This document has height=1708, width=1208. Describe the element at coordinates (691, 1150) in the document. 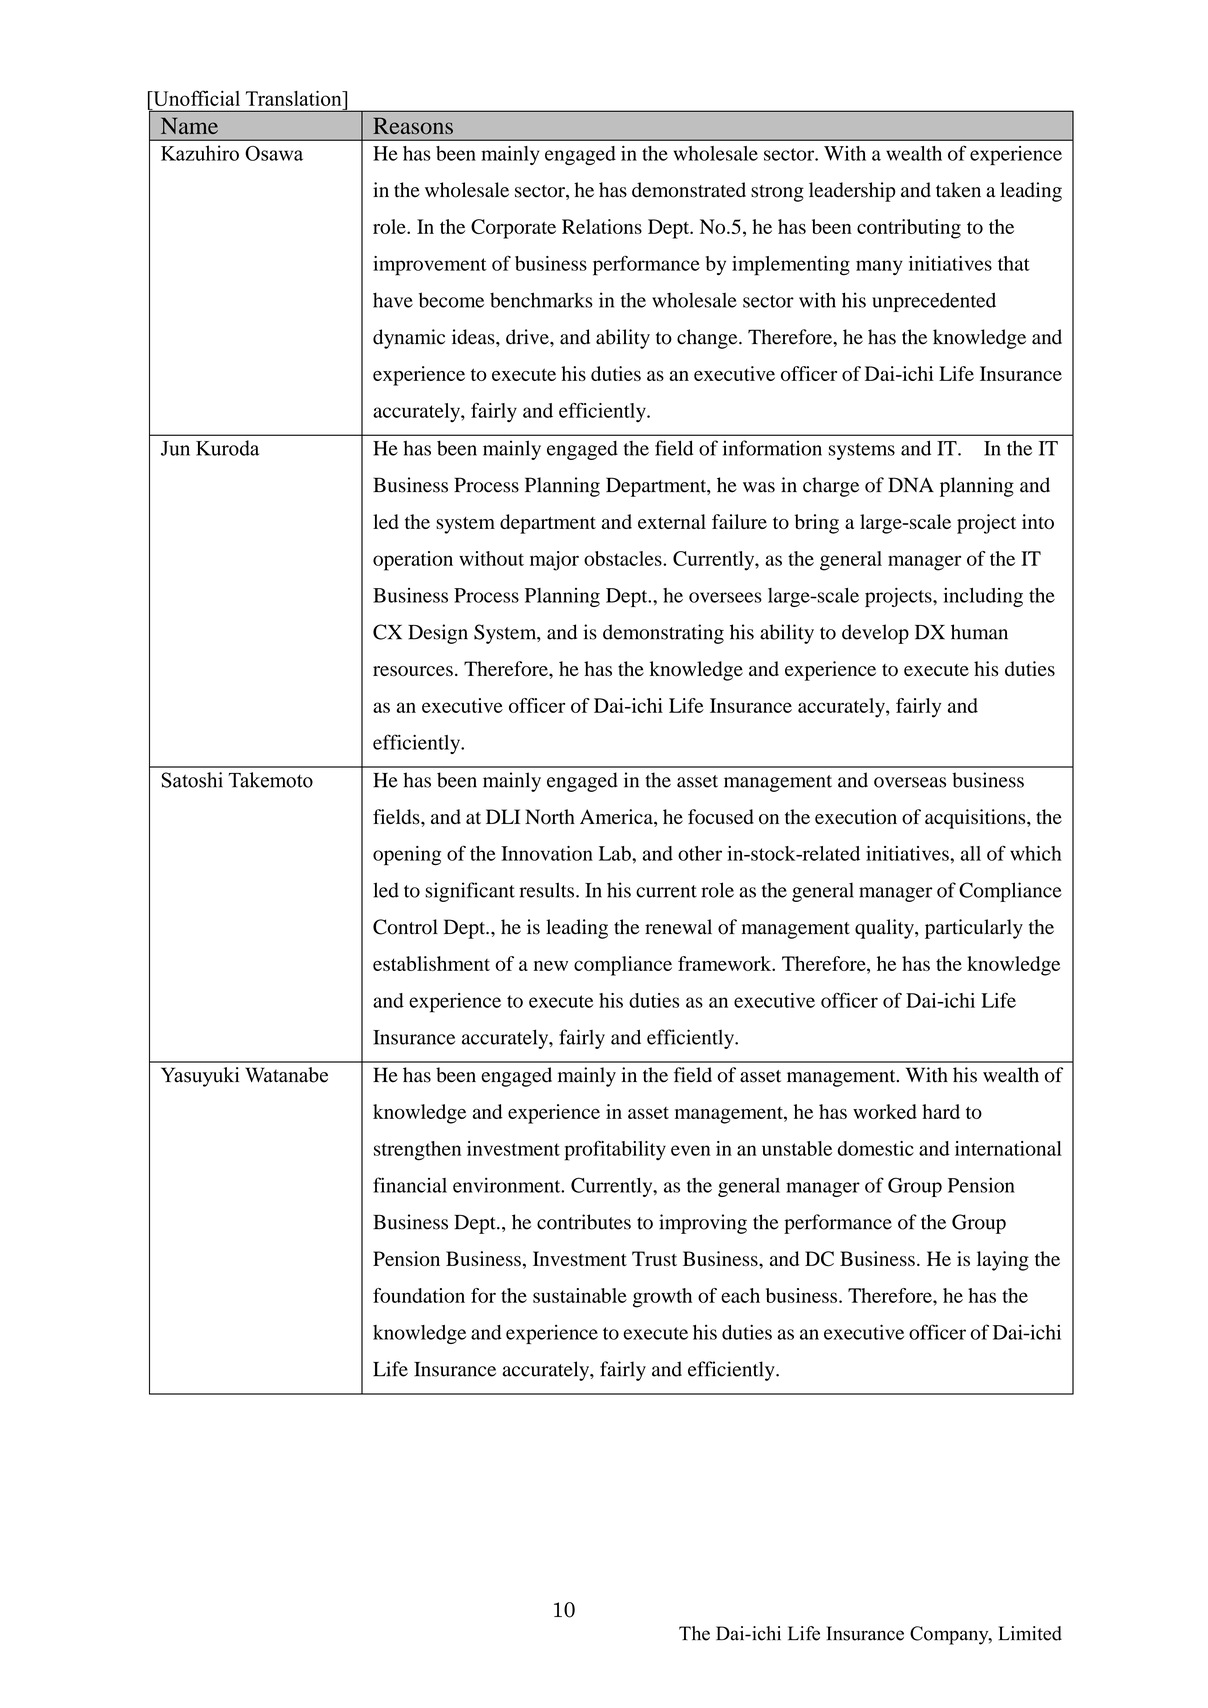

I see `even` at that location.
